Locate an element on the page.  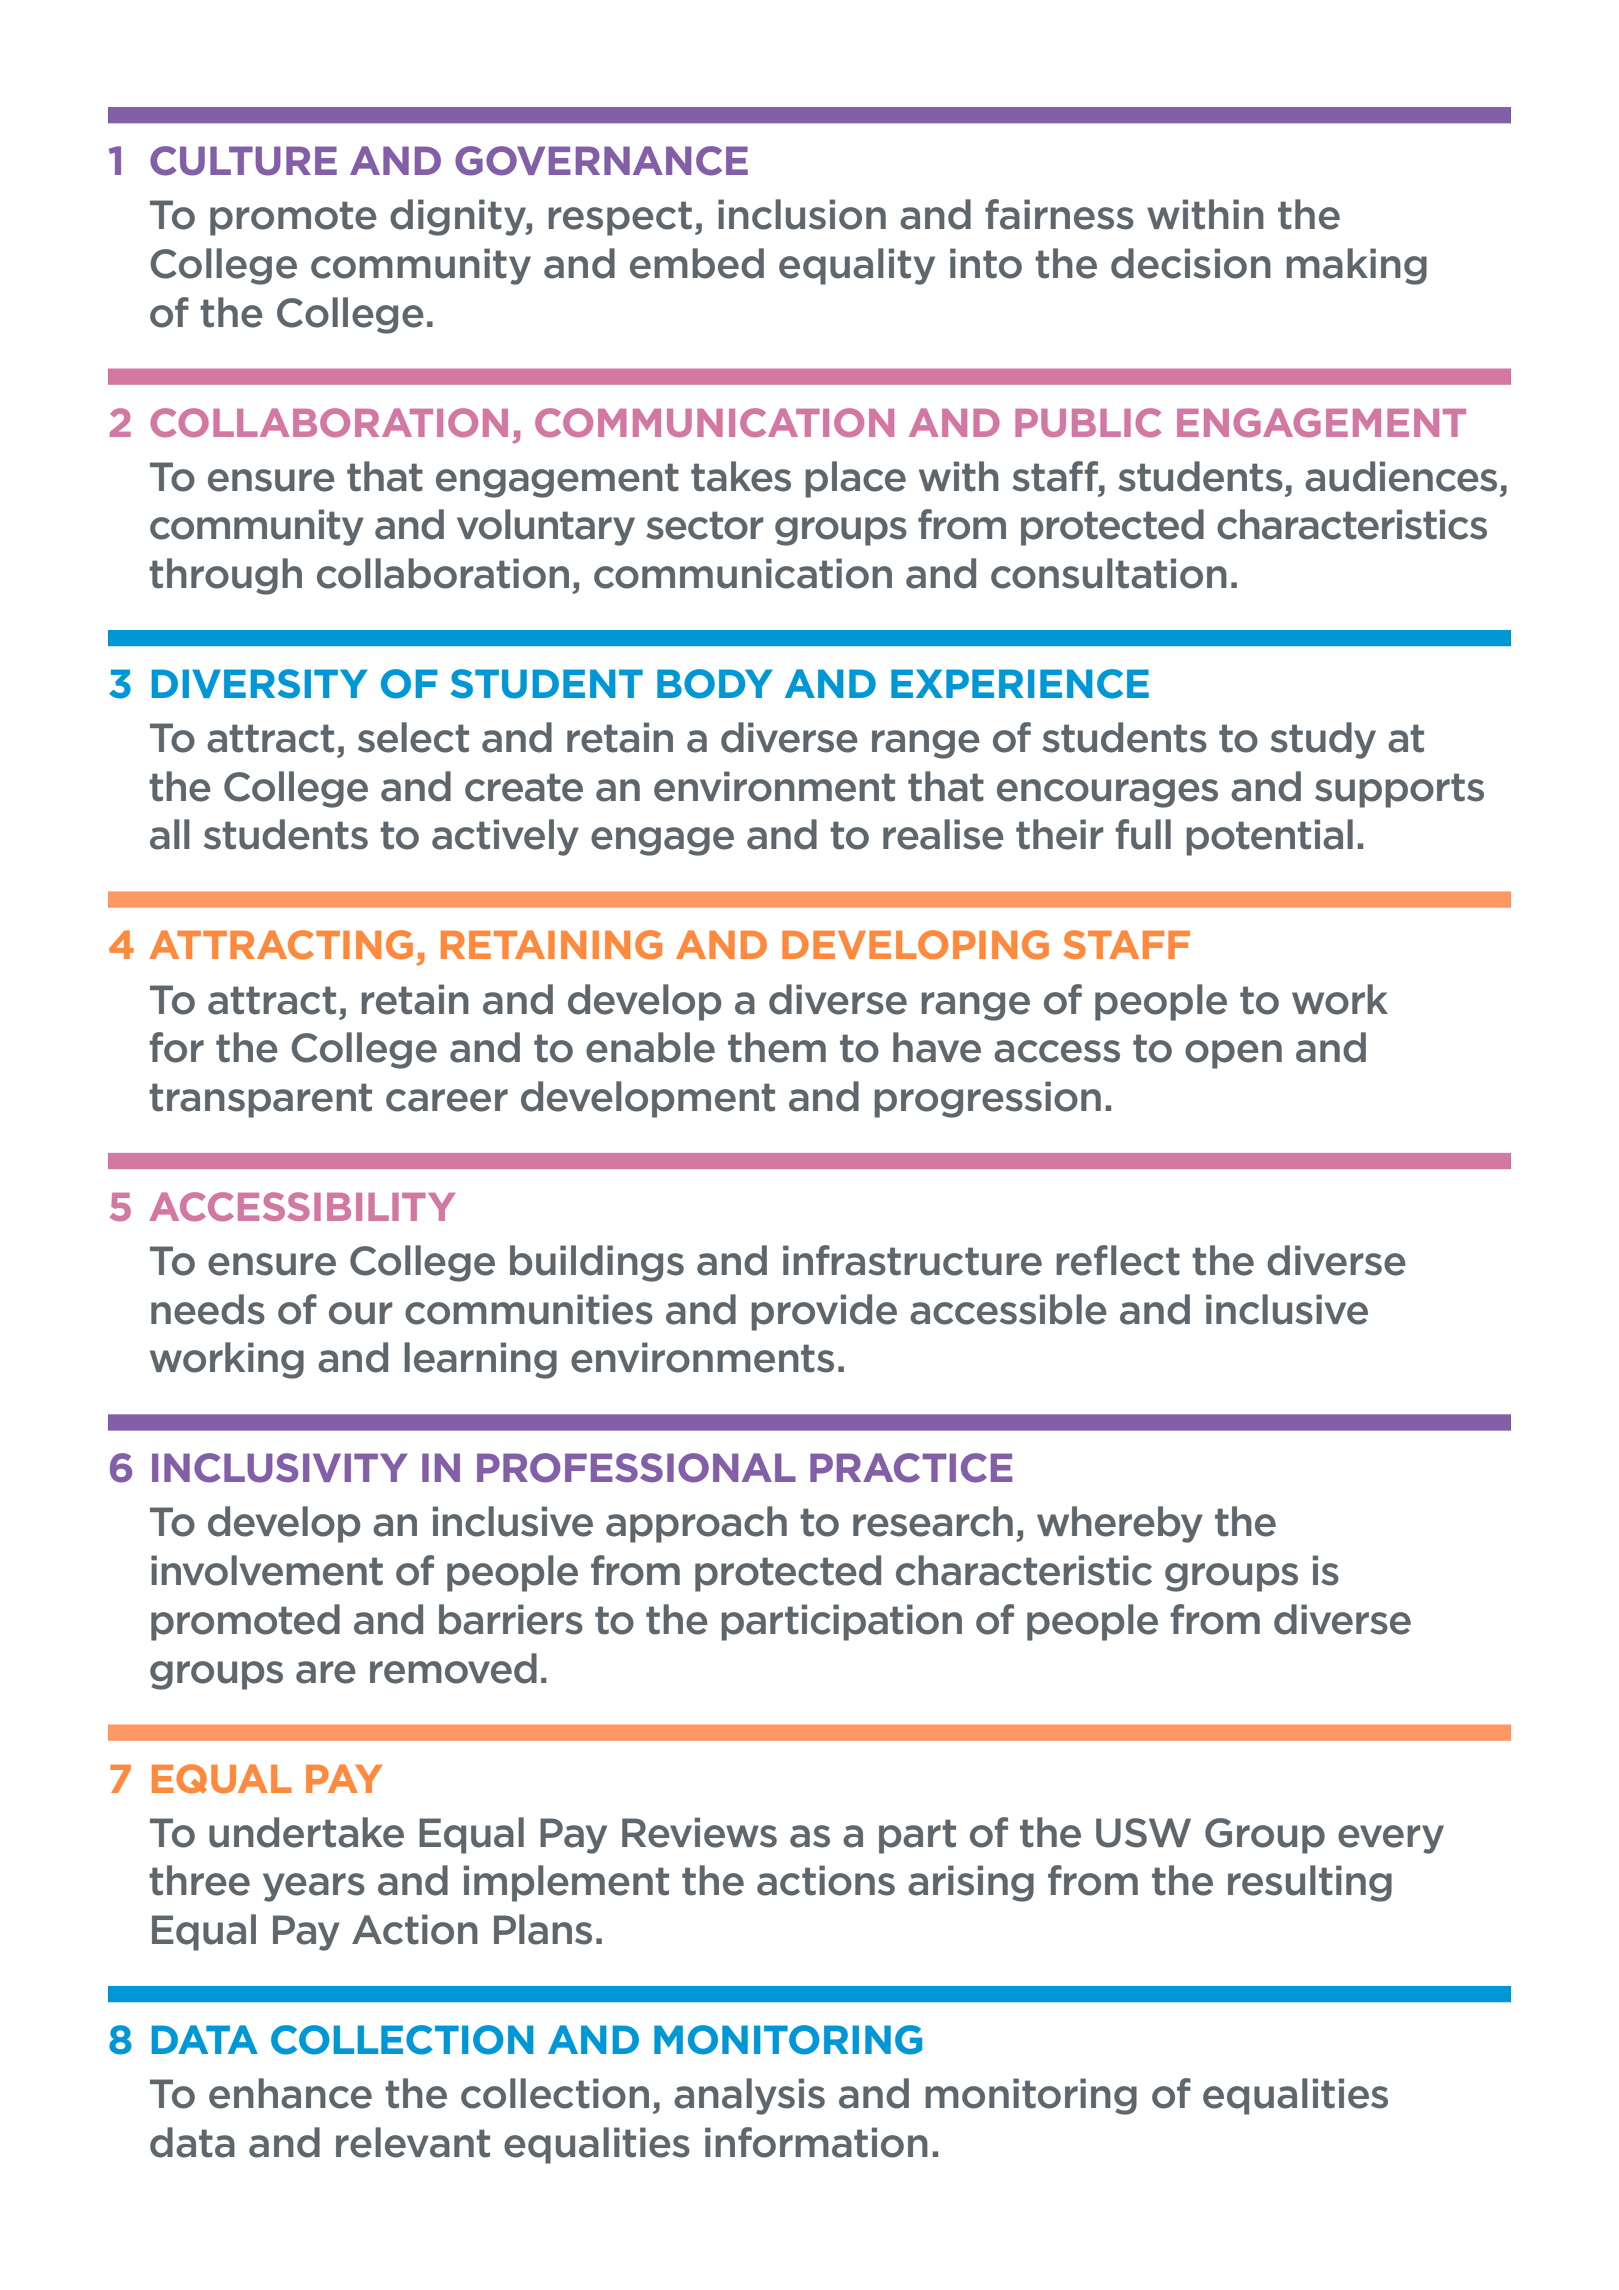
every is located at coordinates (1391, 1839).
